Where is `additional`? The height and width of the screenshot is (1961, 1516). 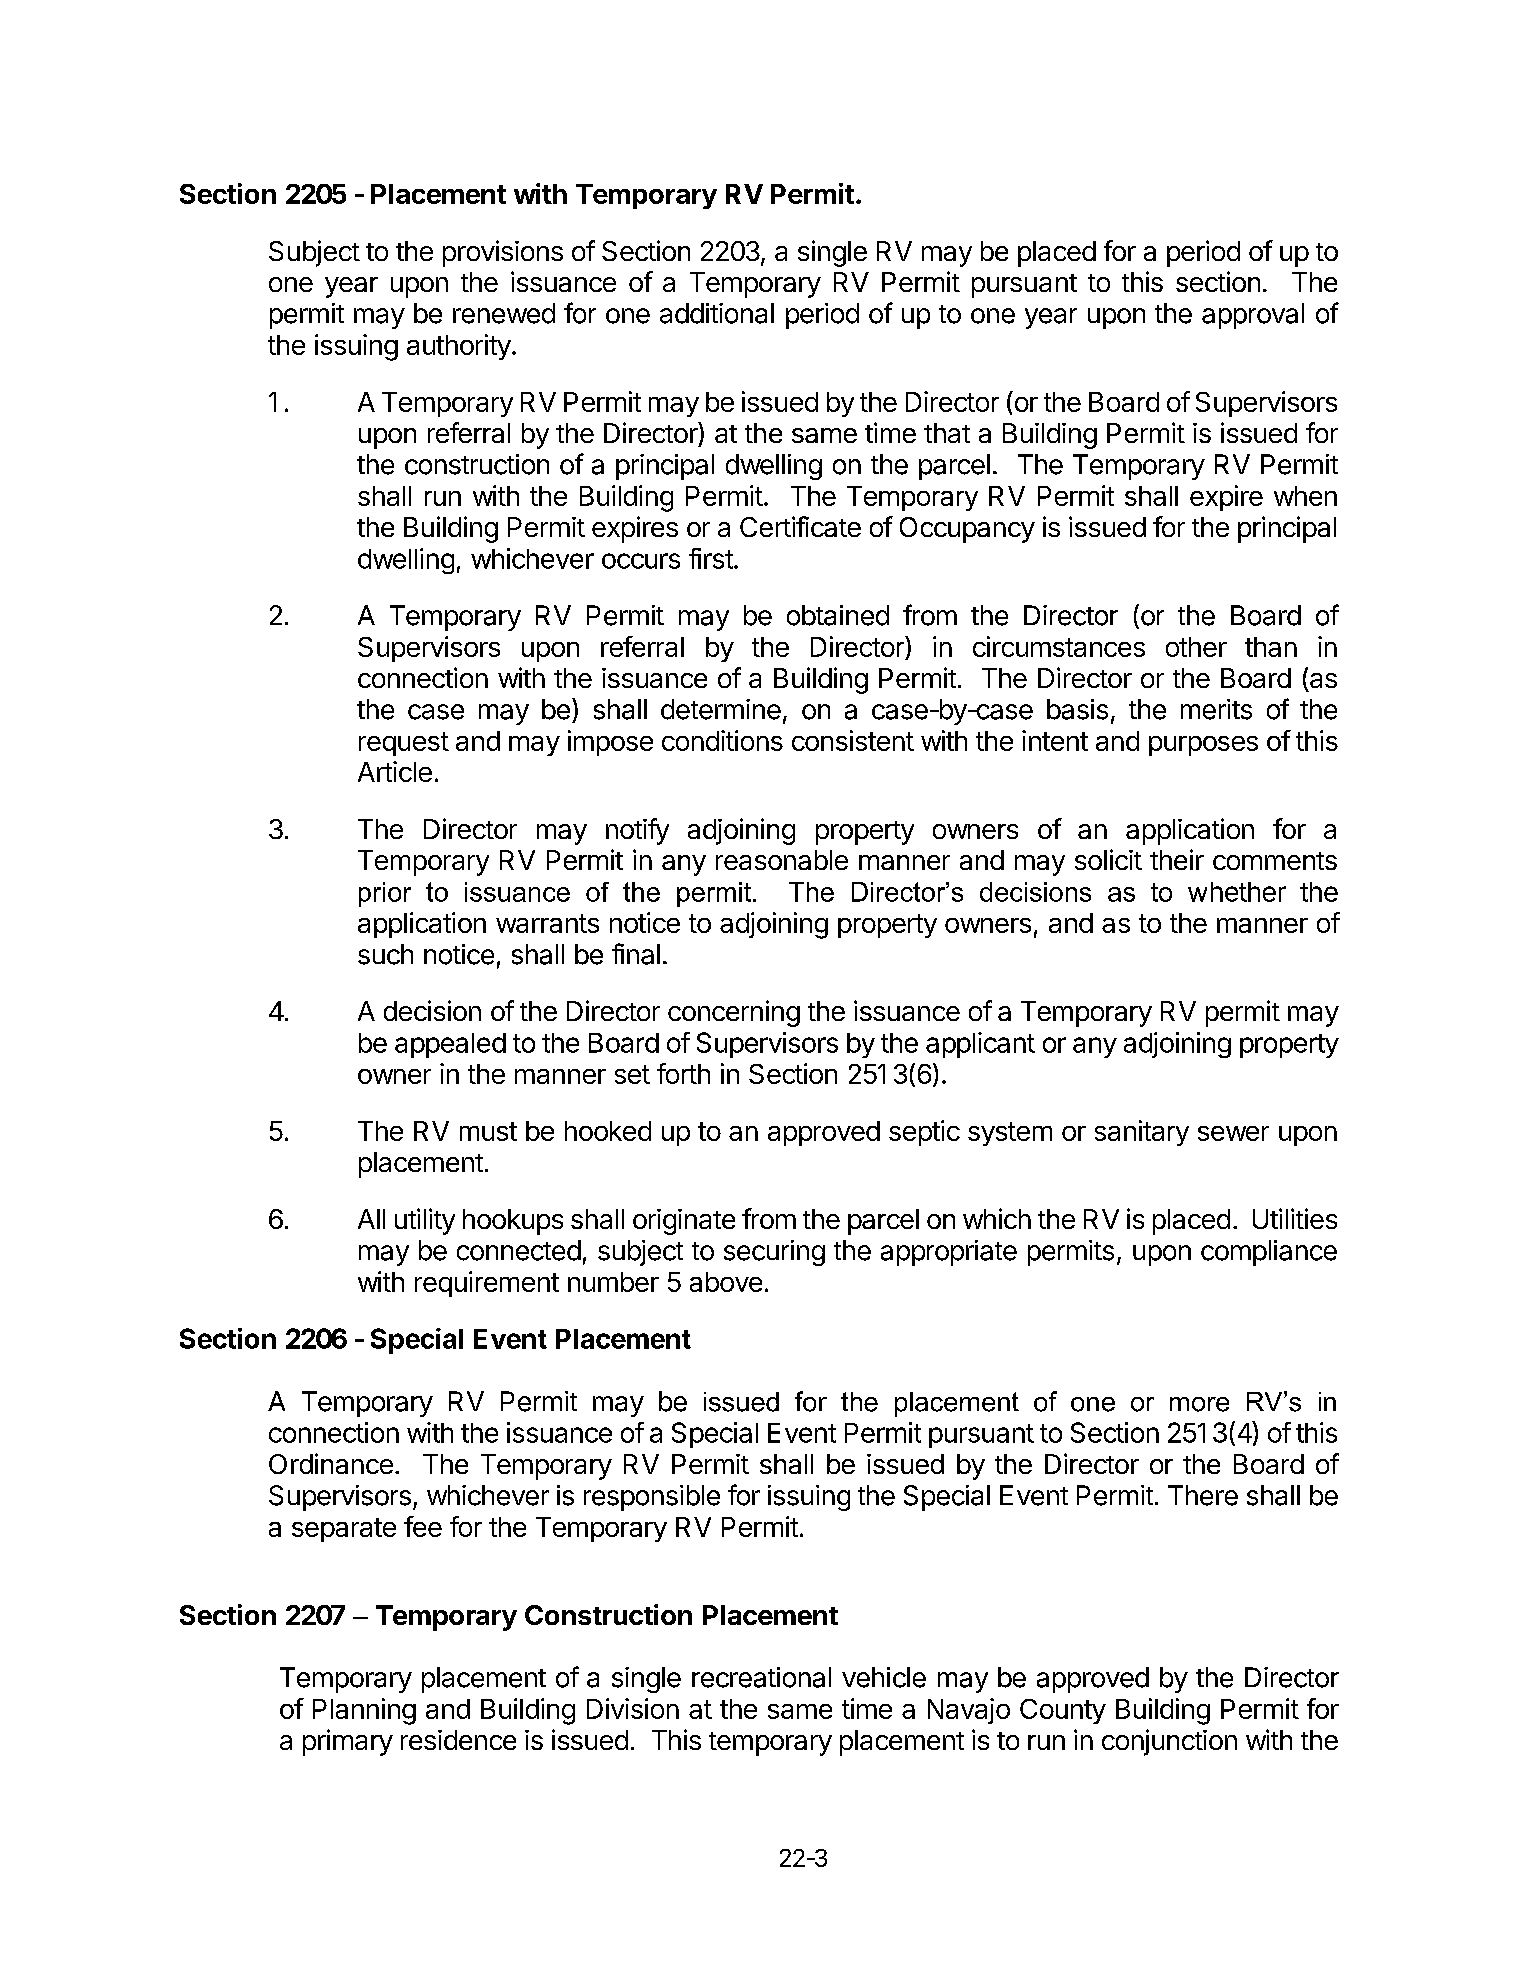 additional is located at coordinates (717, 313).
